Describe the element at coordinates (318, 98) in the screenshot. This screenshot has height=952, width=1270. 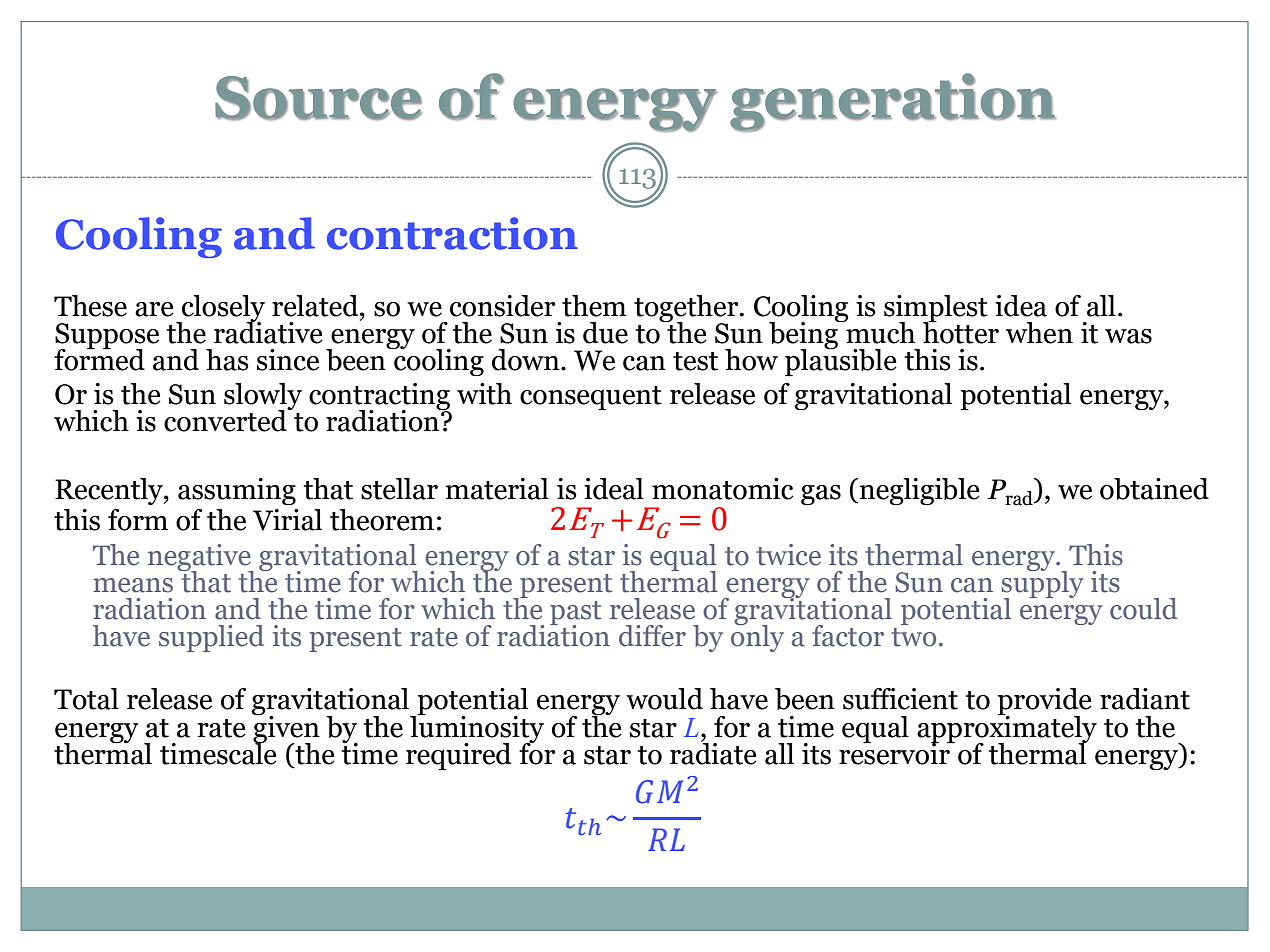
I see `Source` at that location.
